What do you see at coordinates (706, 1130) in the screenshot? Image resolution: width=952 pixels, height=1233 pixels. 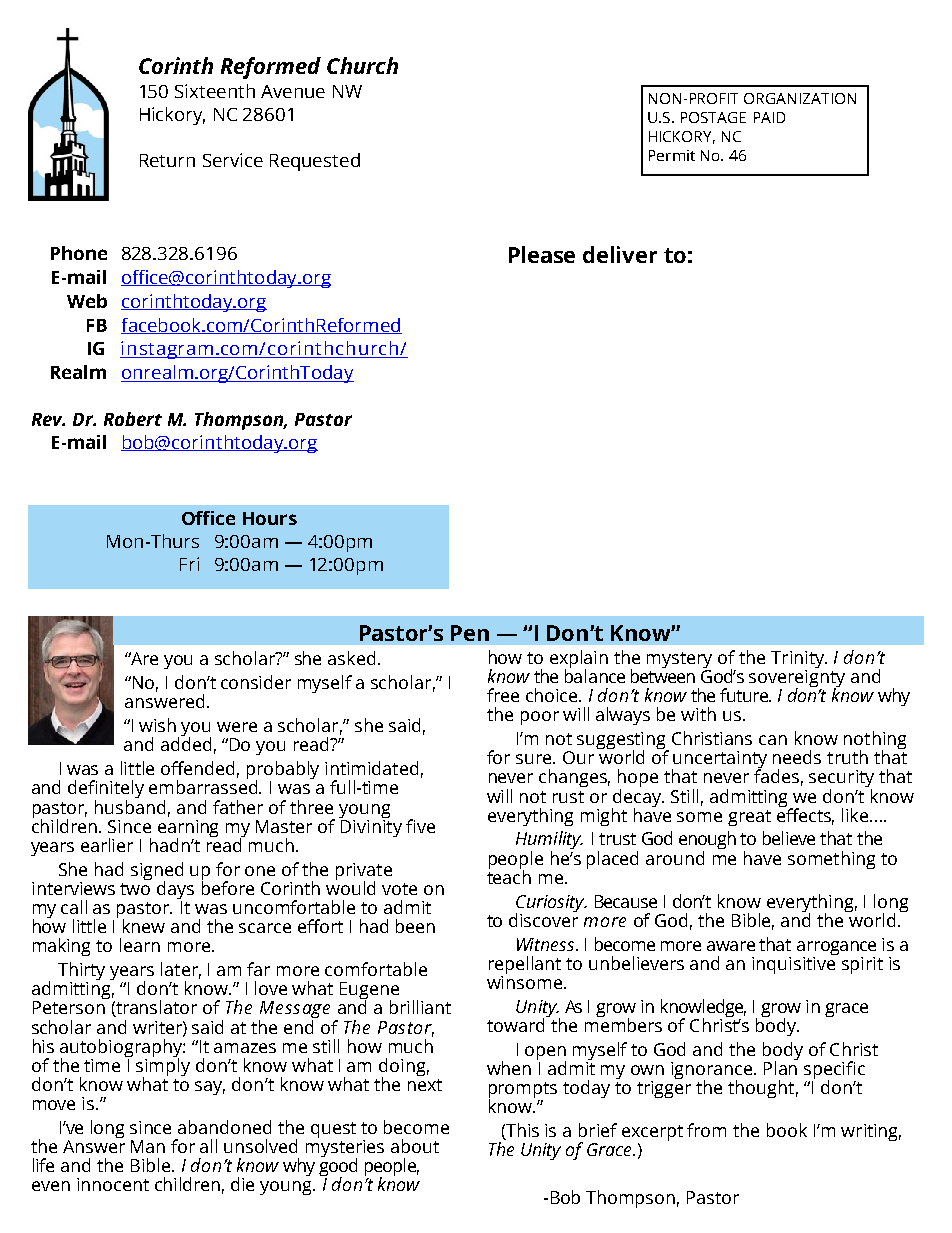 I see `from` at bounding box center [706, 1130].
